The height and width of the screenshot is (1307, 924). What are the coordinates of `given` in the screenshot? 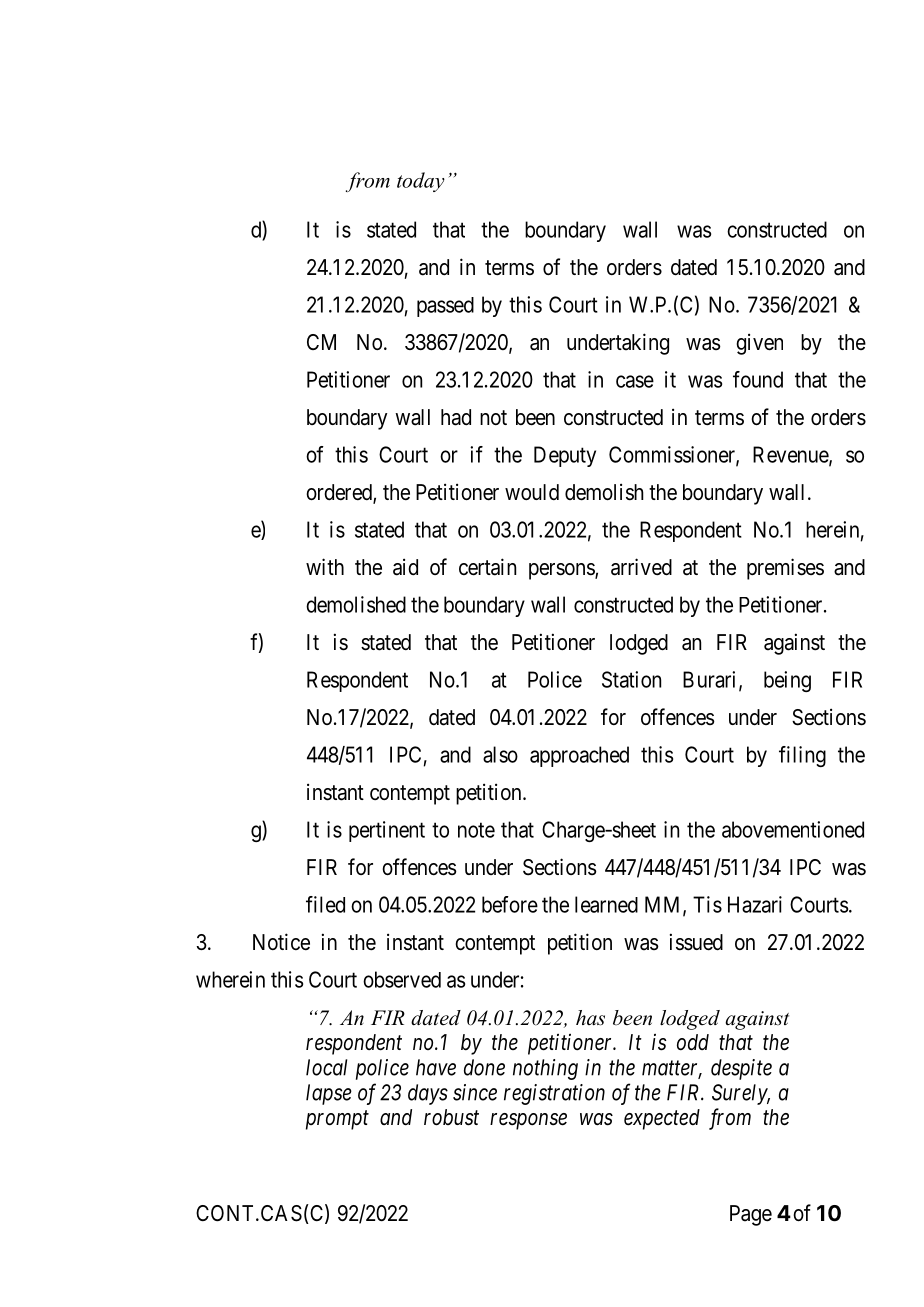 It's located at (759, 344).
